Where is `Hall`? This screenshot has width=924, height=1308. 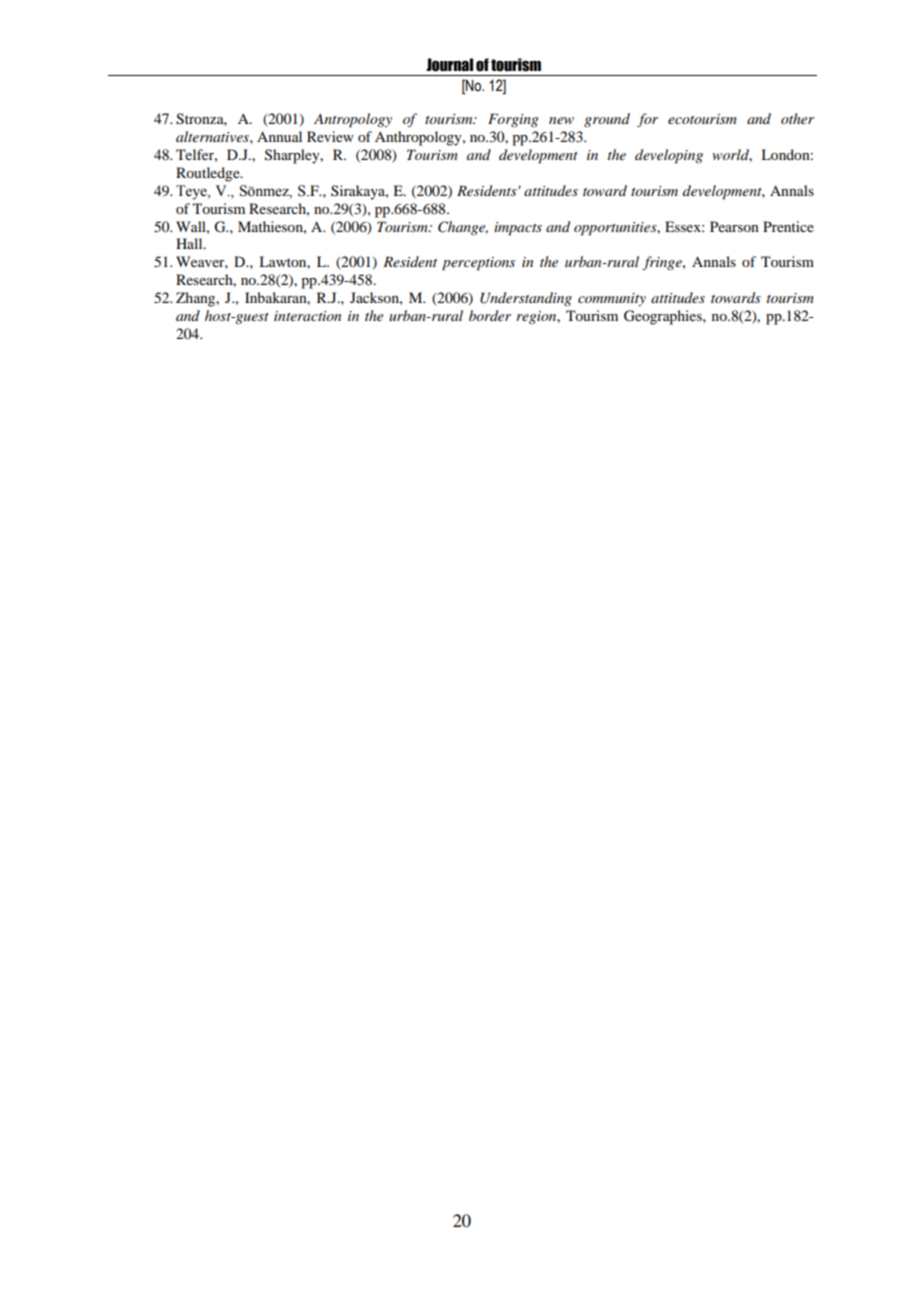
Hall is located at coordinates (190, 243).
